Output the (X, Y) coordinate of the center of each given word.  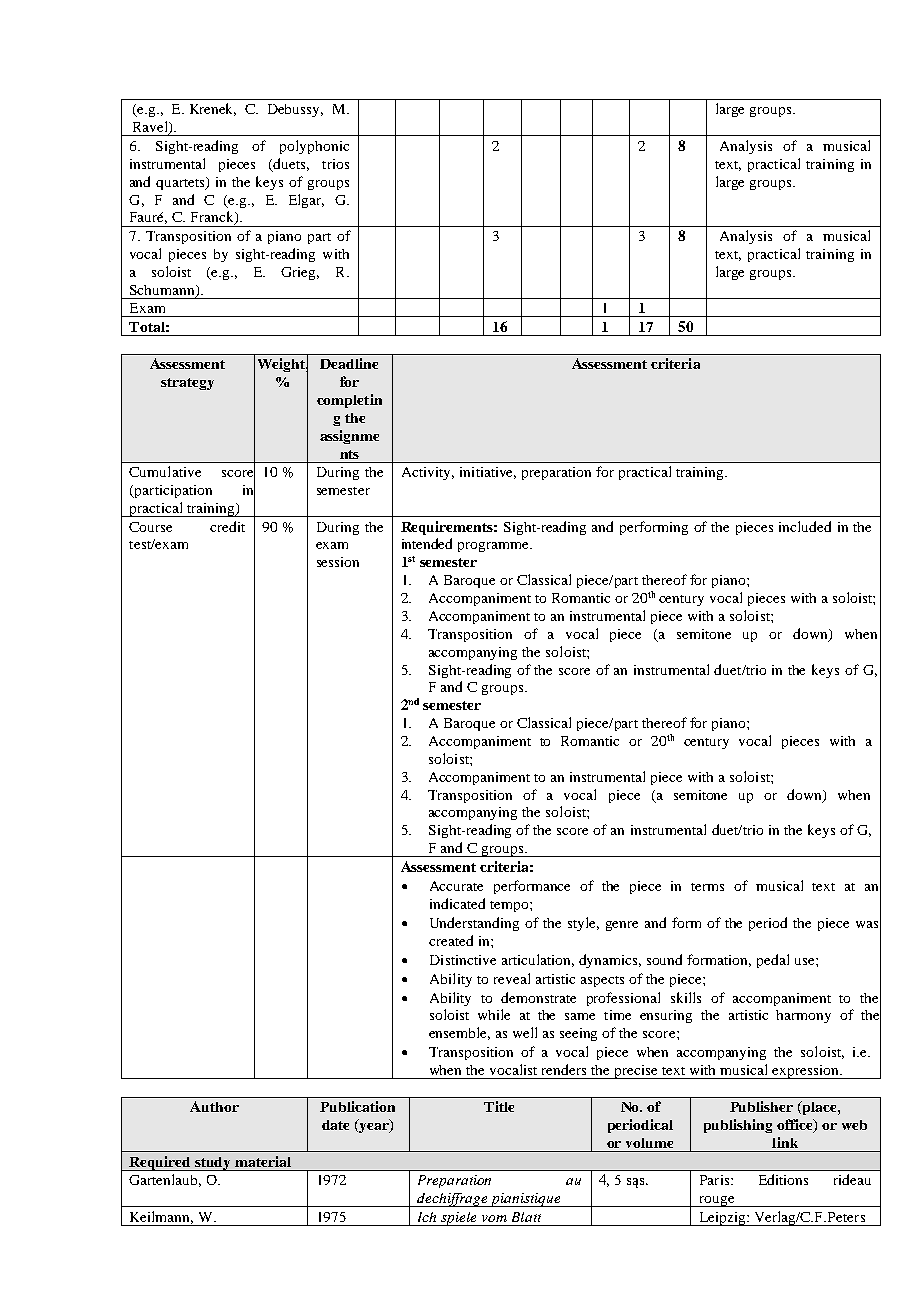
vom (494, 1218)
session (338, 562)
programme (495, 547)
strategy (187, 384)
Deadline (349, 363)
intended (427, 543)
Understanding (474, 924)
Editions (783, 1179)
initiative (488, 473)
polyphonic (314, 147)
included (805, 526)
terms (707, 887)
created (451, 940)
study (213, 1164)
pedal (773, 961)
